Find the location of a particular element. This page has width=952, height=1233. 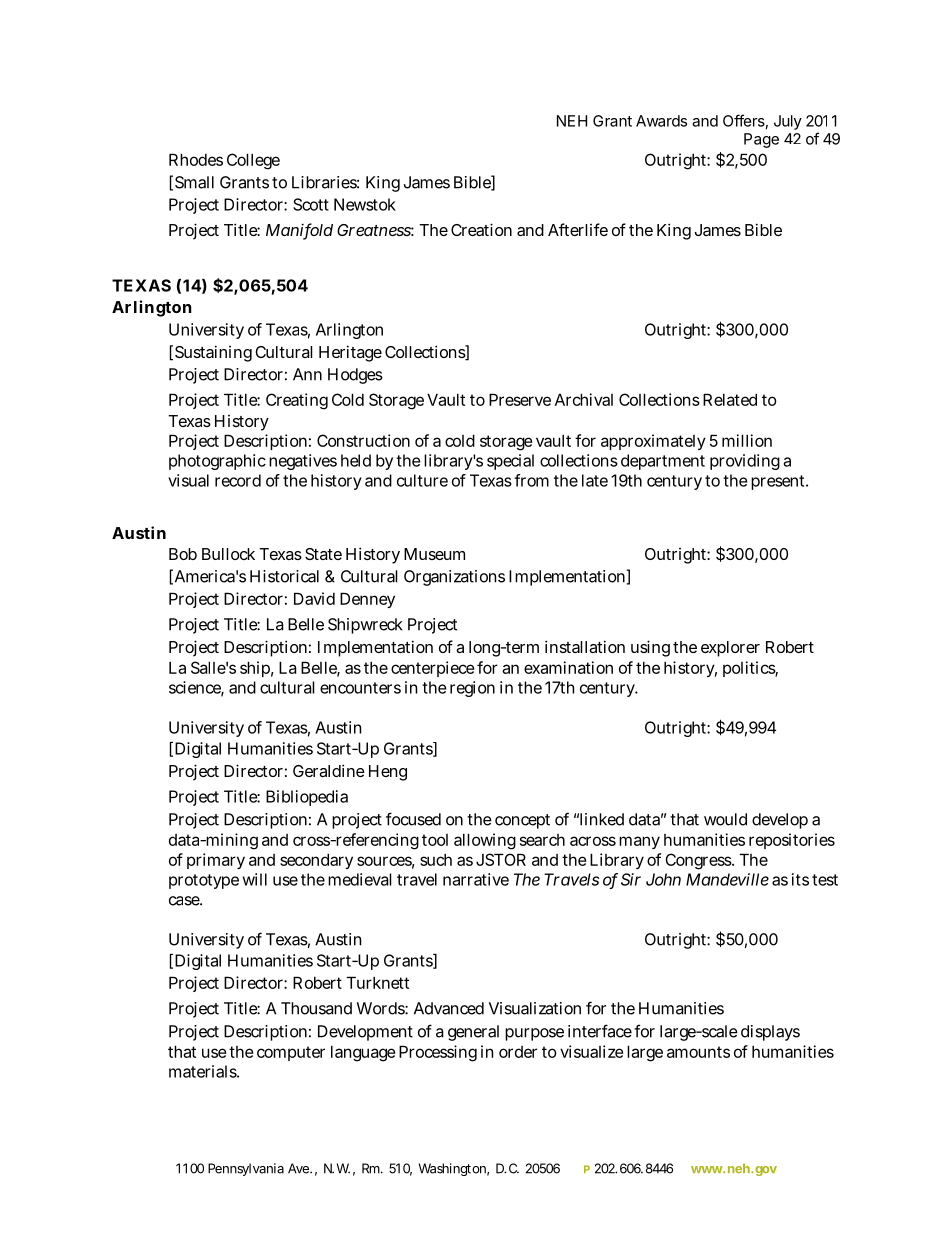

College is located at coordinates (253, 161).
